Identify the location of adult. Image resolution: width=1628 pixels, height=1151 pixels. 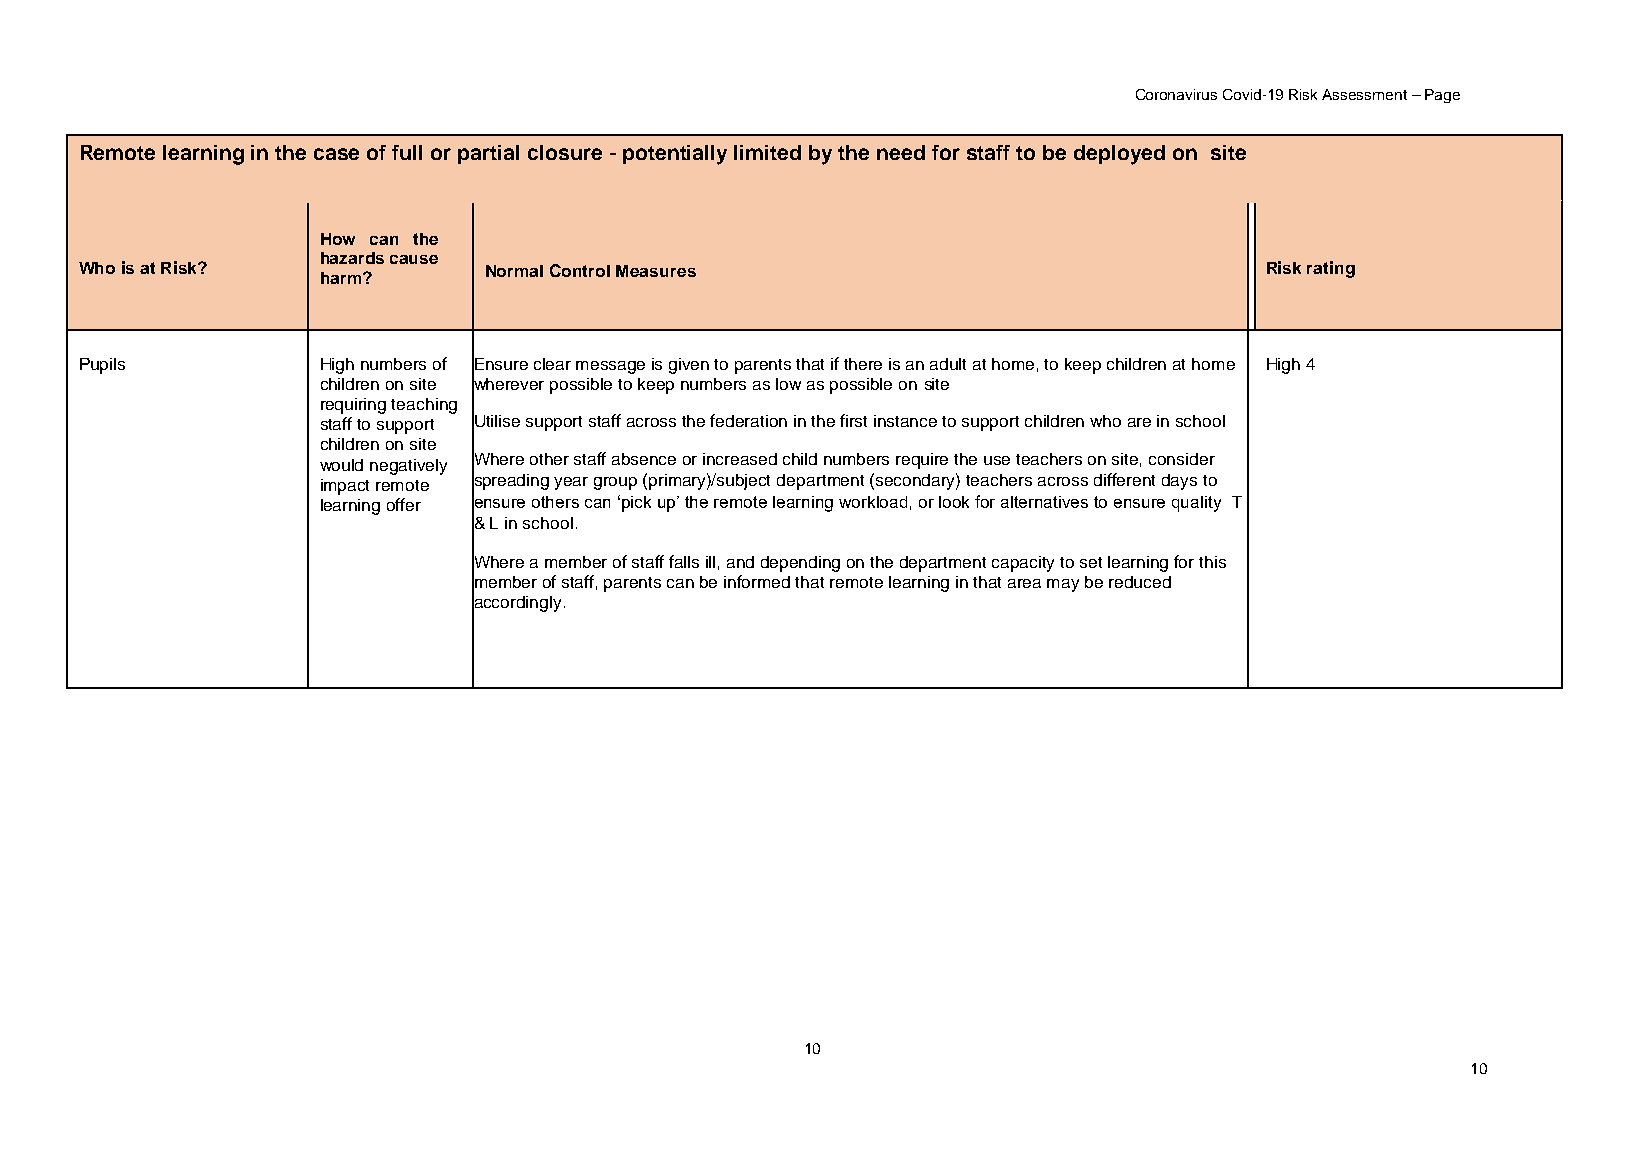
(948, 364).
